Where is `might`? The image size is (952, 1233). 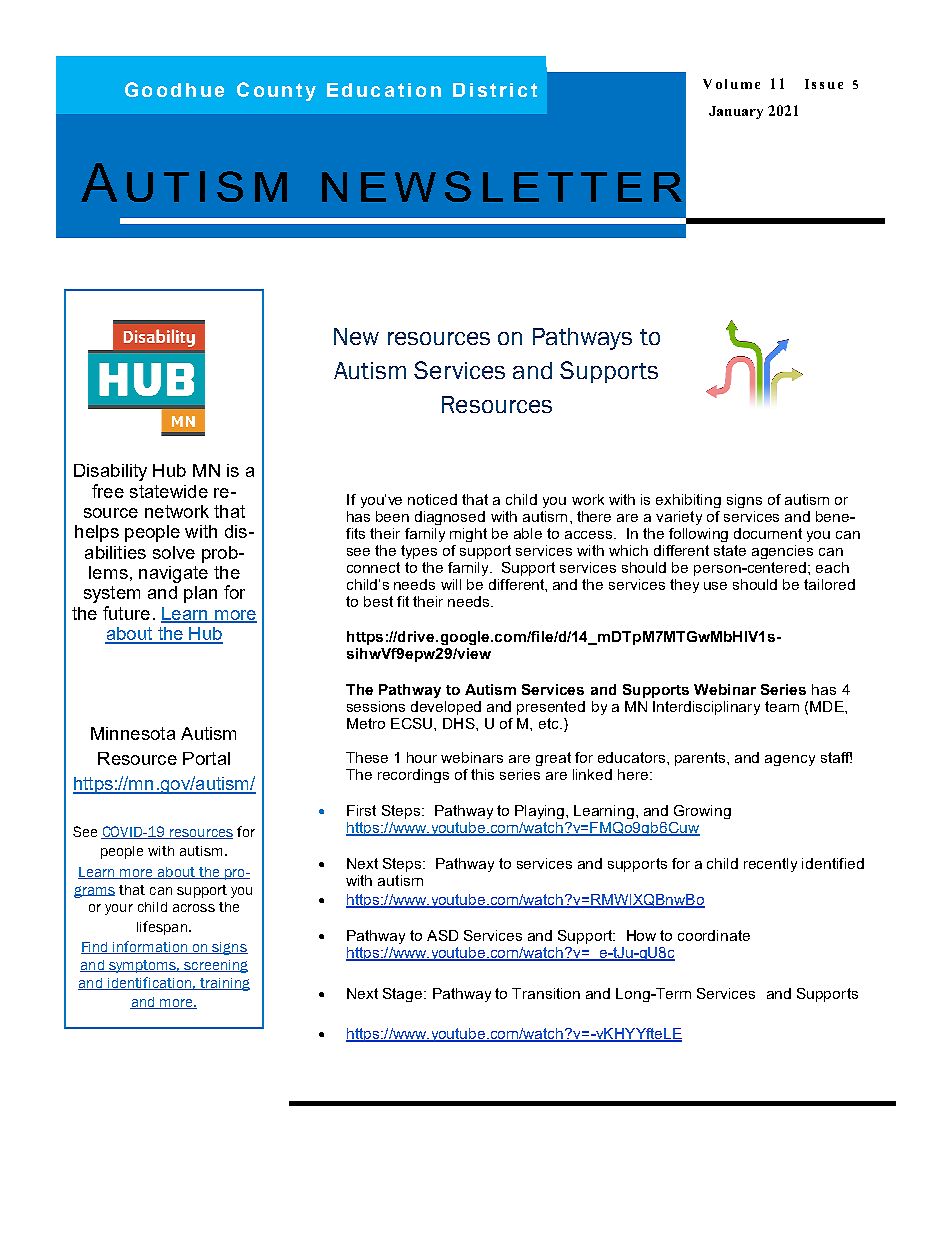
might is located at coordinates (468, 535).
